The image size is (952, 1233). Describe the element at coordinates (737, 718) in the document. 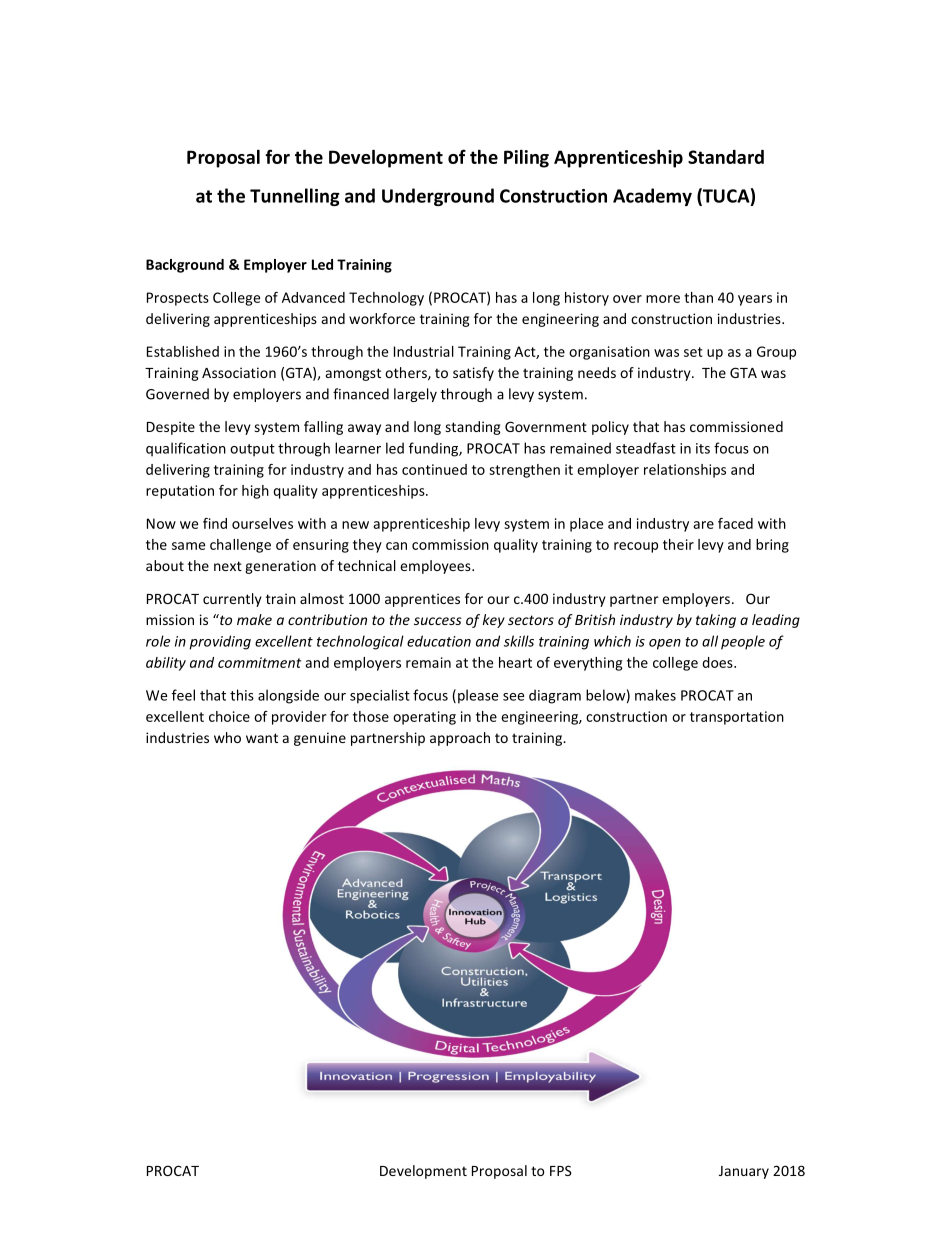

I see `transportation` at that location.
